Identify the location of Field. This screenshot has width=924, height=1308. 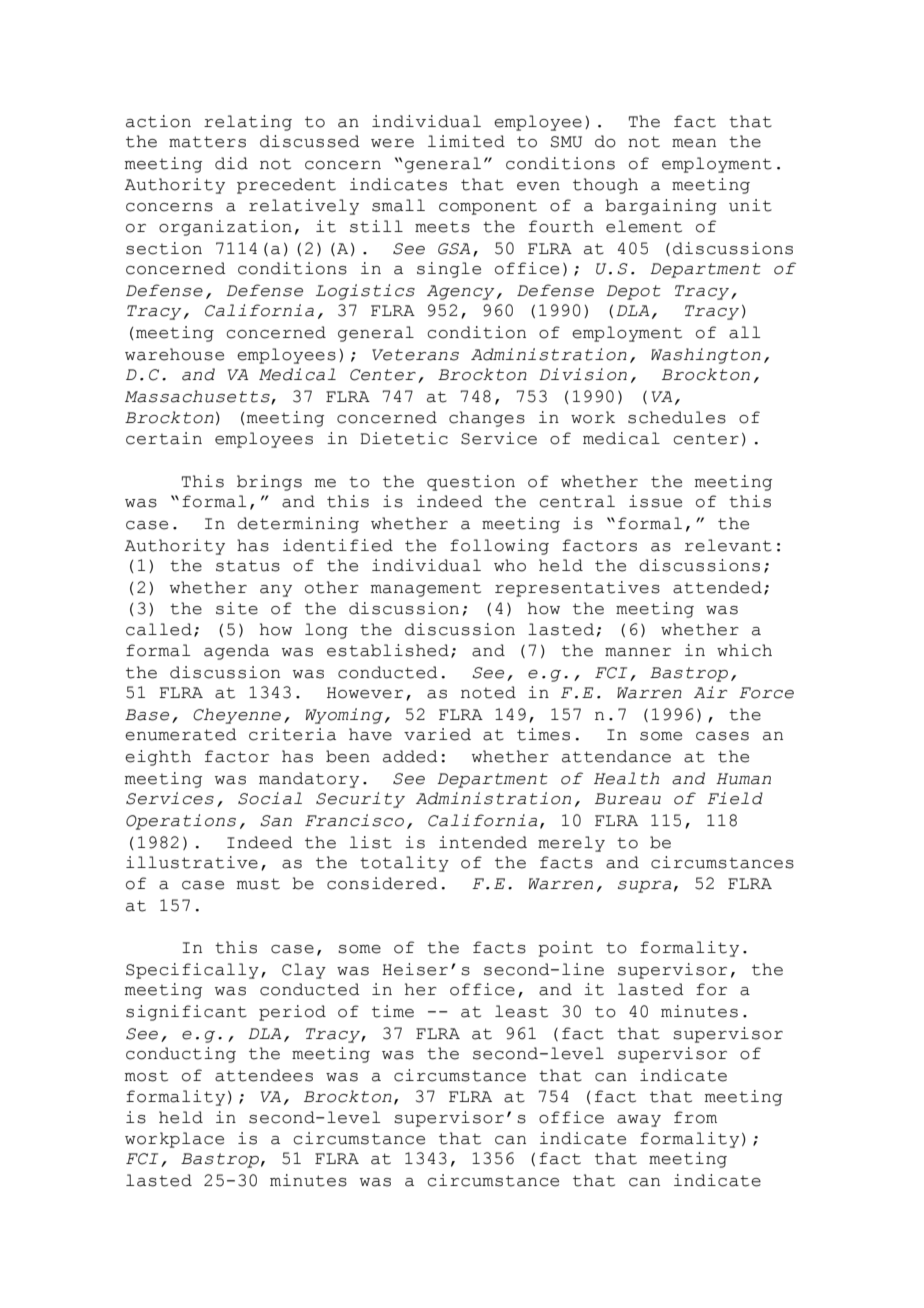
(735, 798).
